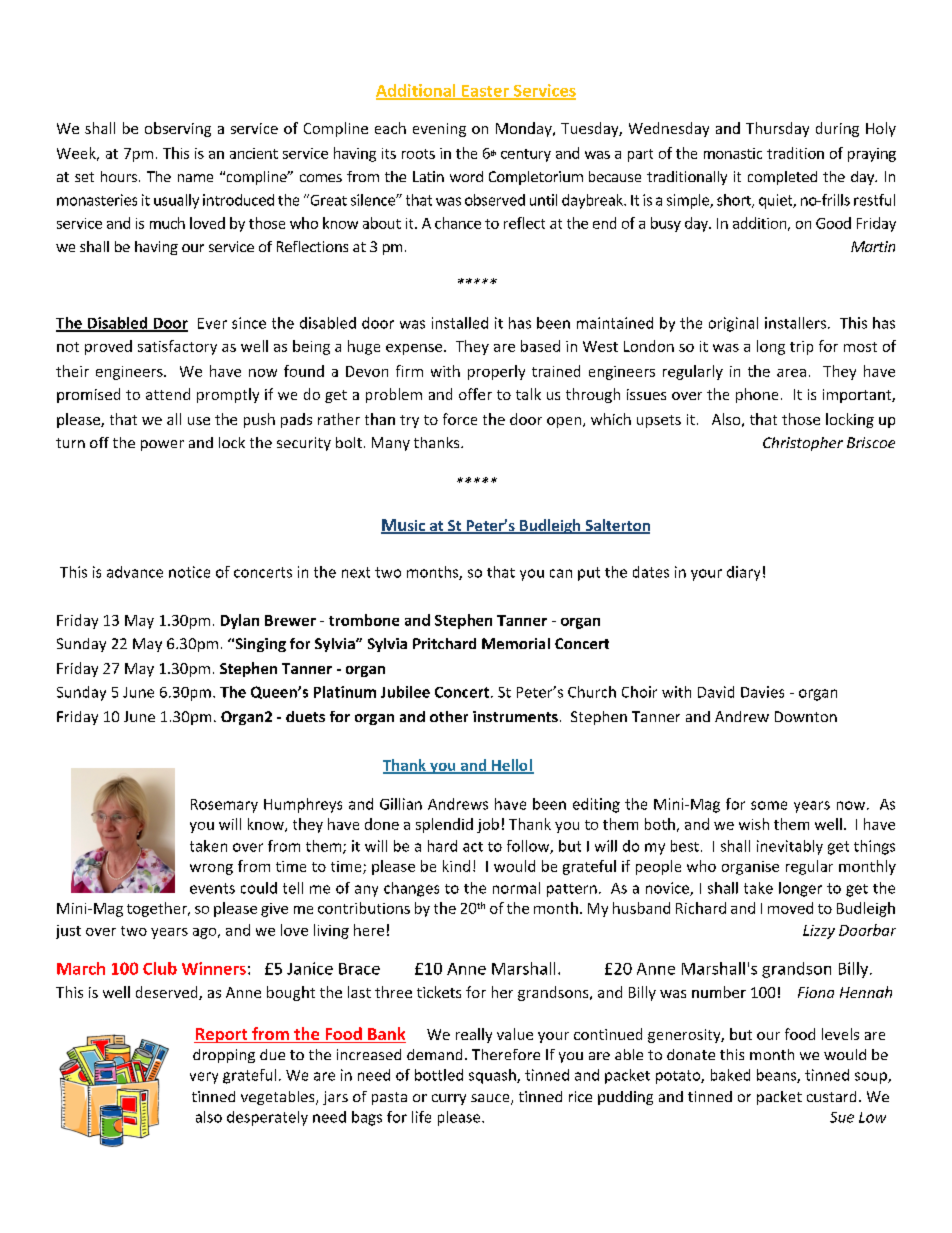 The width and height of the screenshot is (952, 1233). What do you see at coordinates (516, 643) in the screenshot?
I see `Memorial` at bounding box center [516, 643].
